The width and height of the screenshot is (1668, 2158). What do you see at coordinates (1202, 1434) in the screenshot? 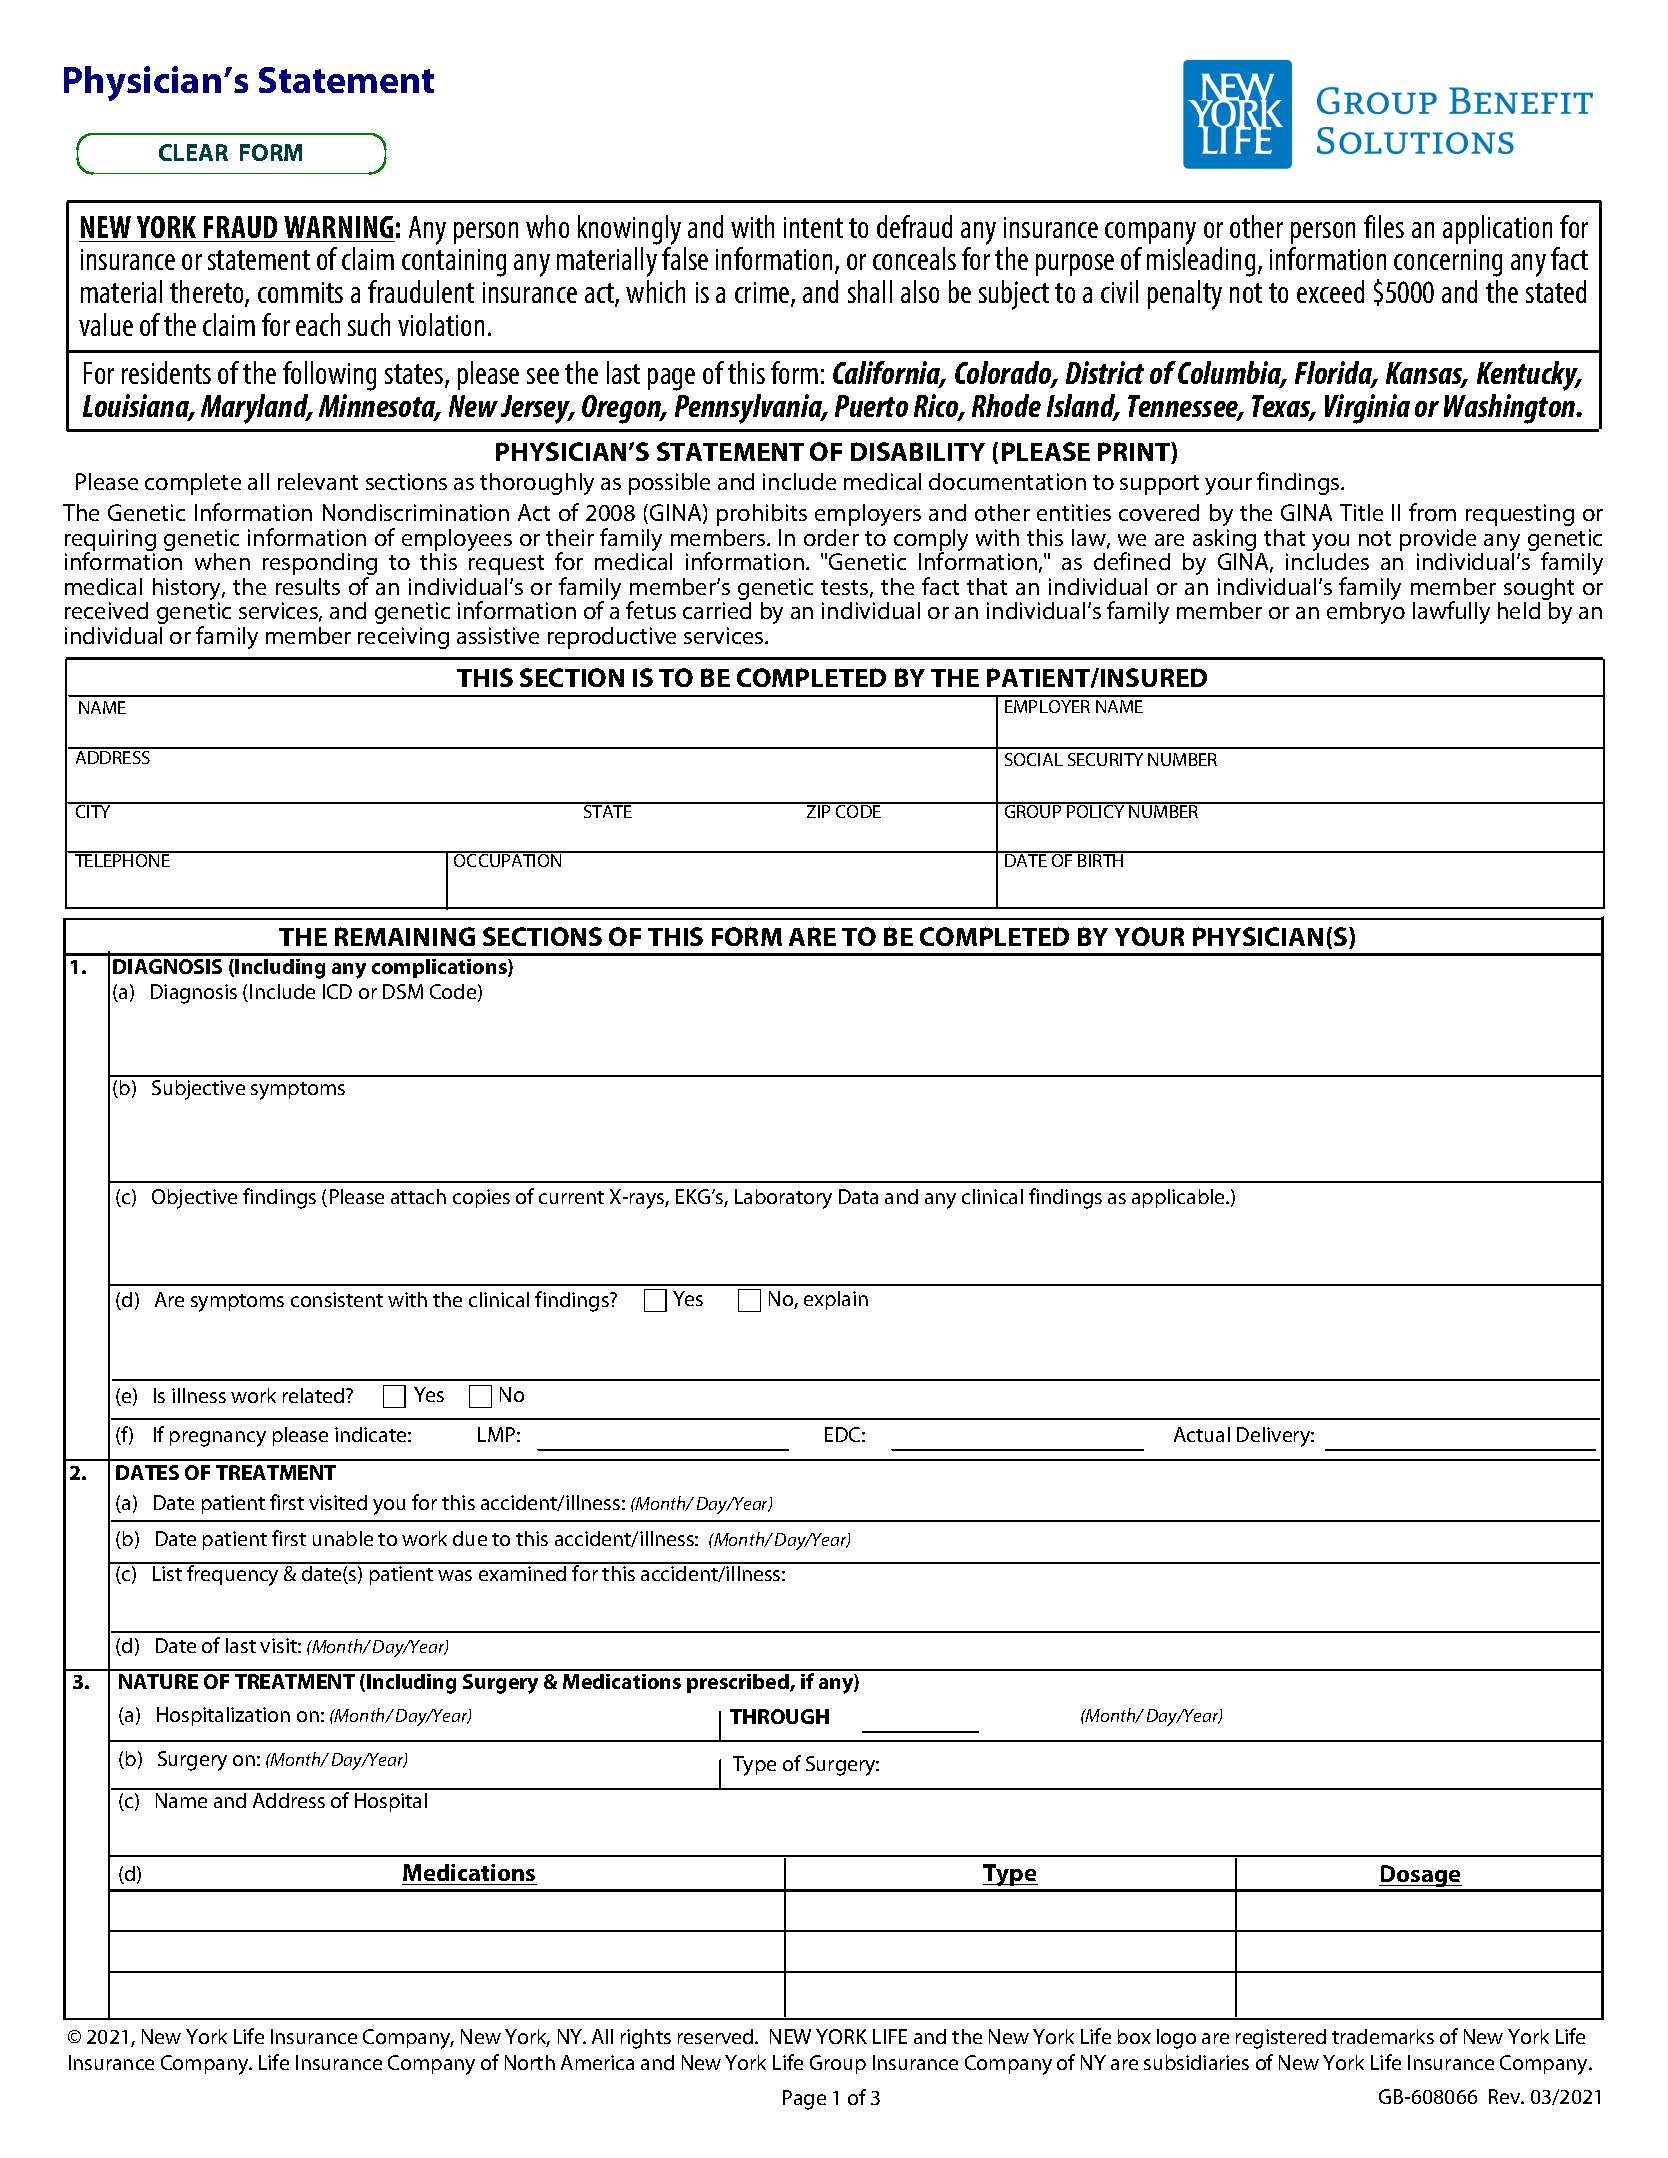
I see `Actual` at bounding box center [1202, 1434].
